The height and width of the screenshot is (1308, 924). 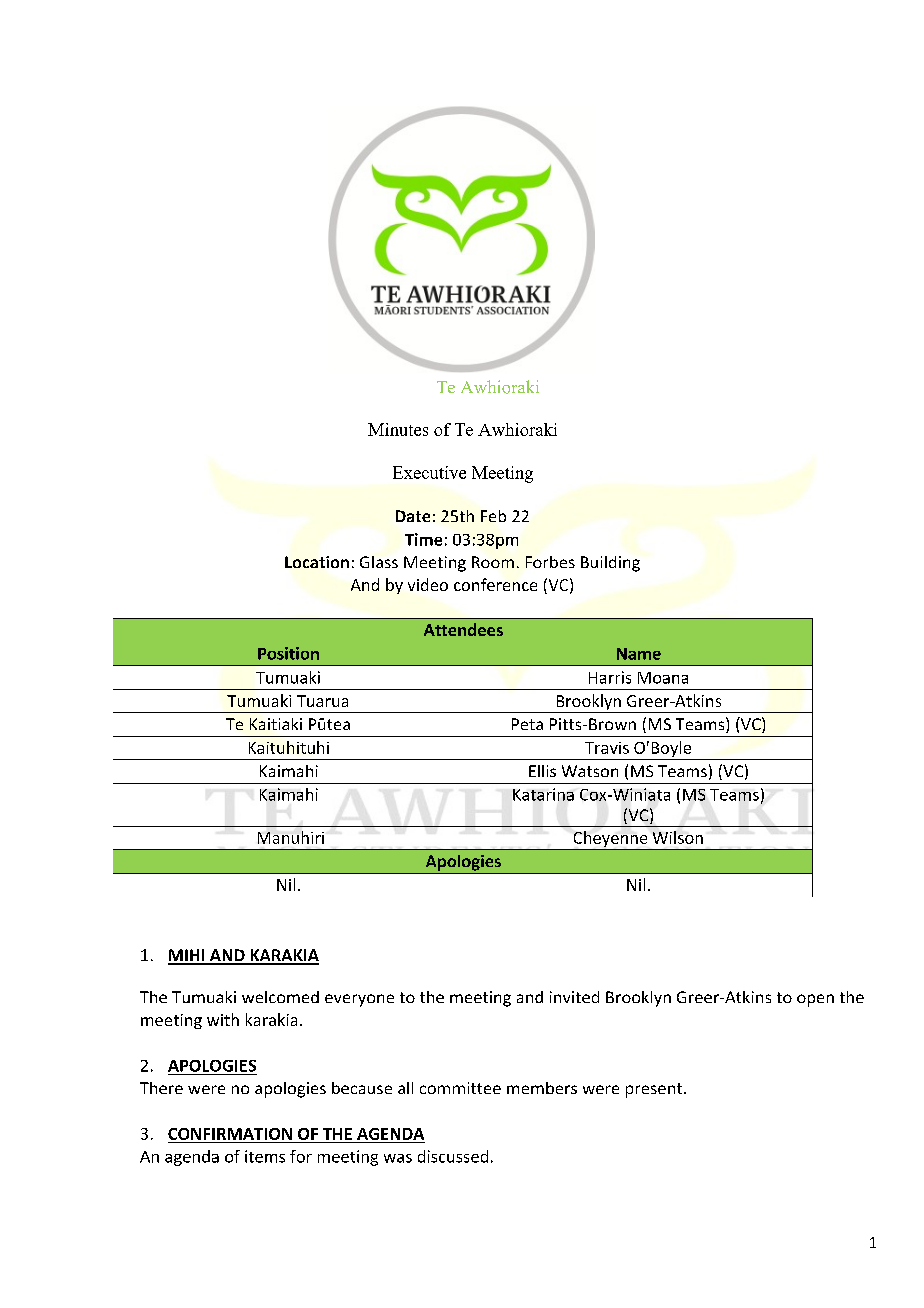 What do you see at coordinates (639, 654) in the screenshot?
I see `Name` at bounding box center [639, 654].
